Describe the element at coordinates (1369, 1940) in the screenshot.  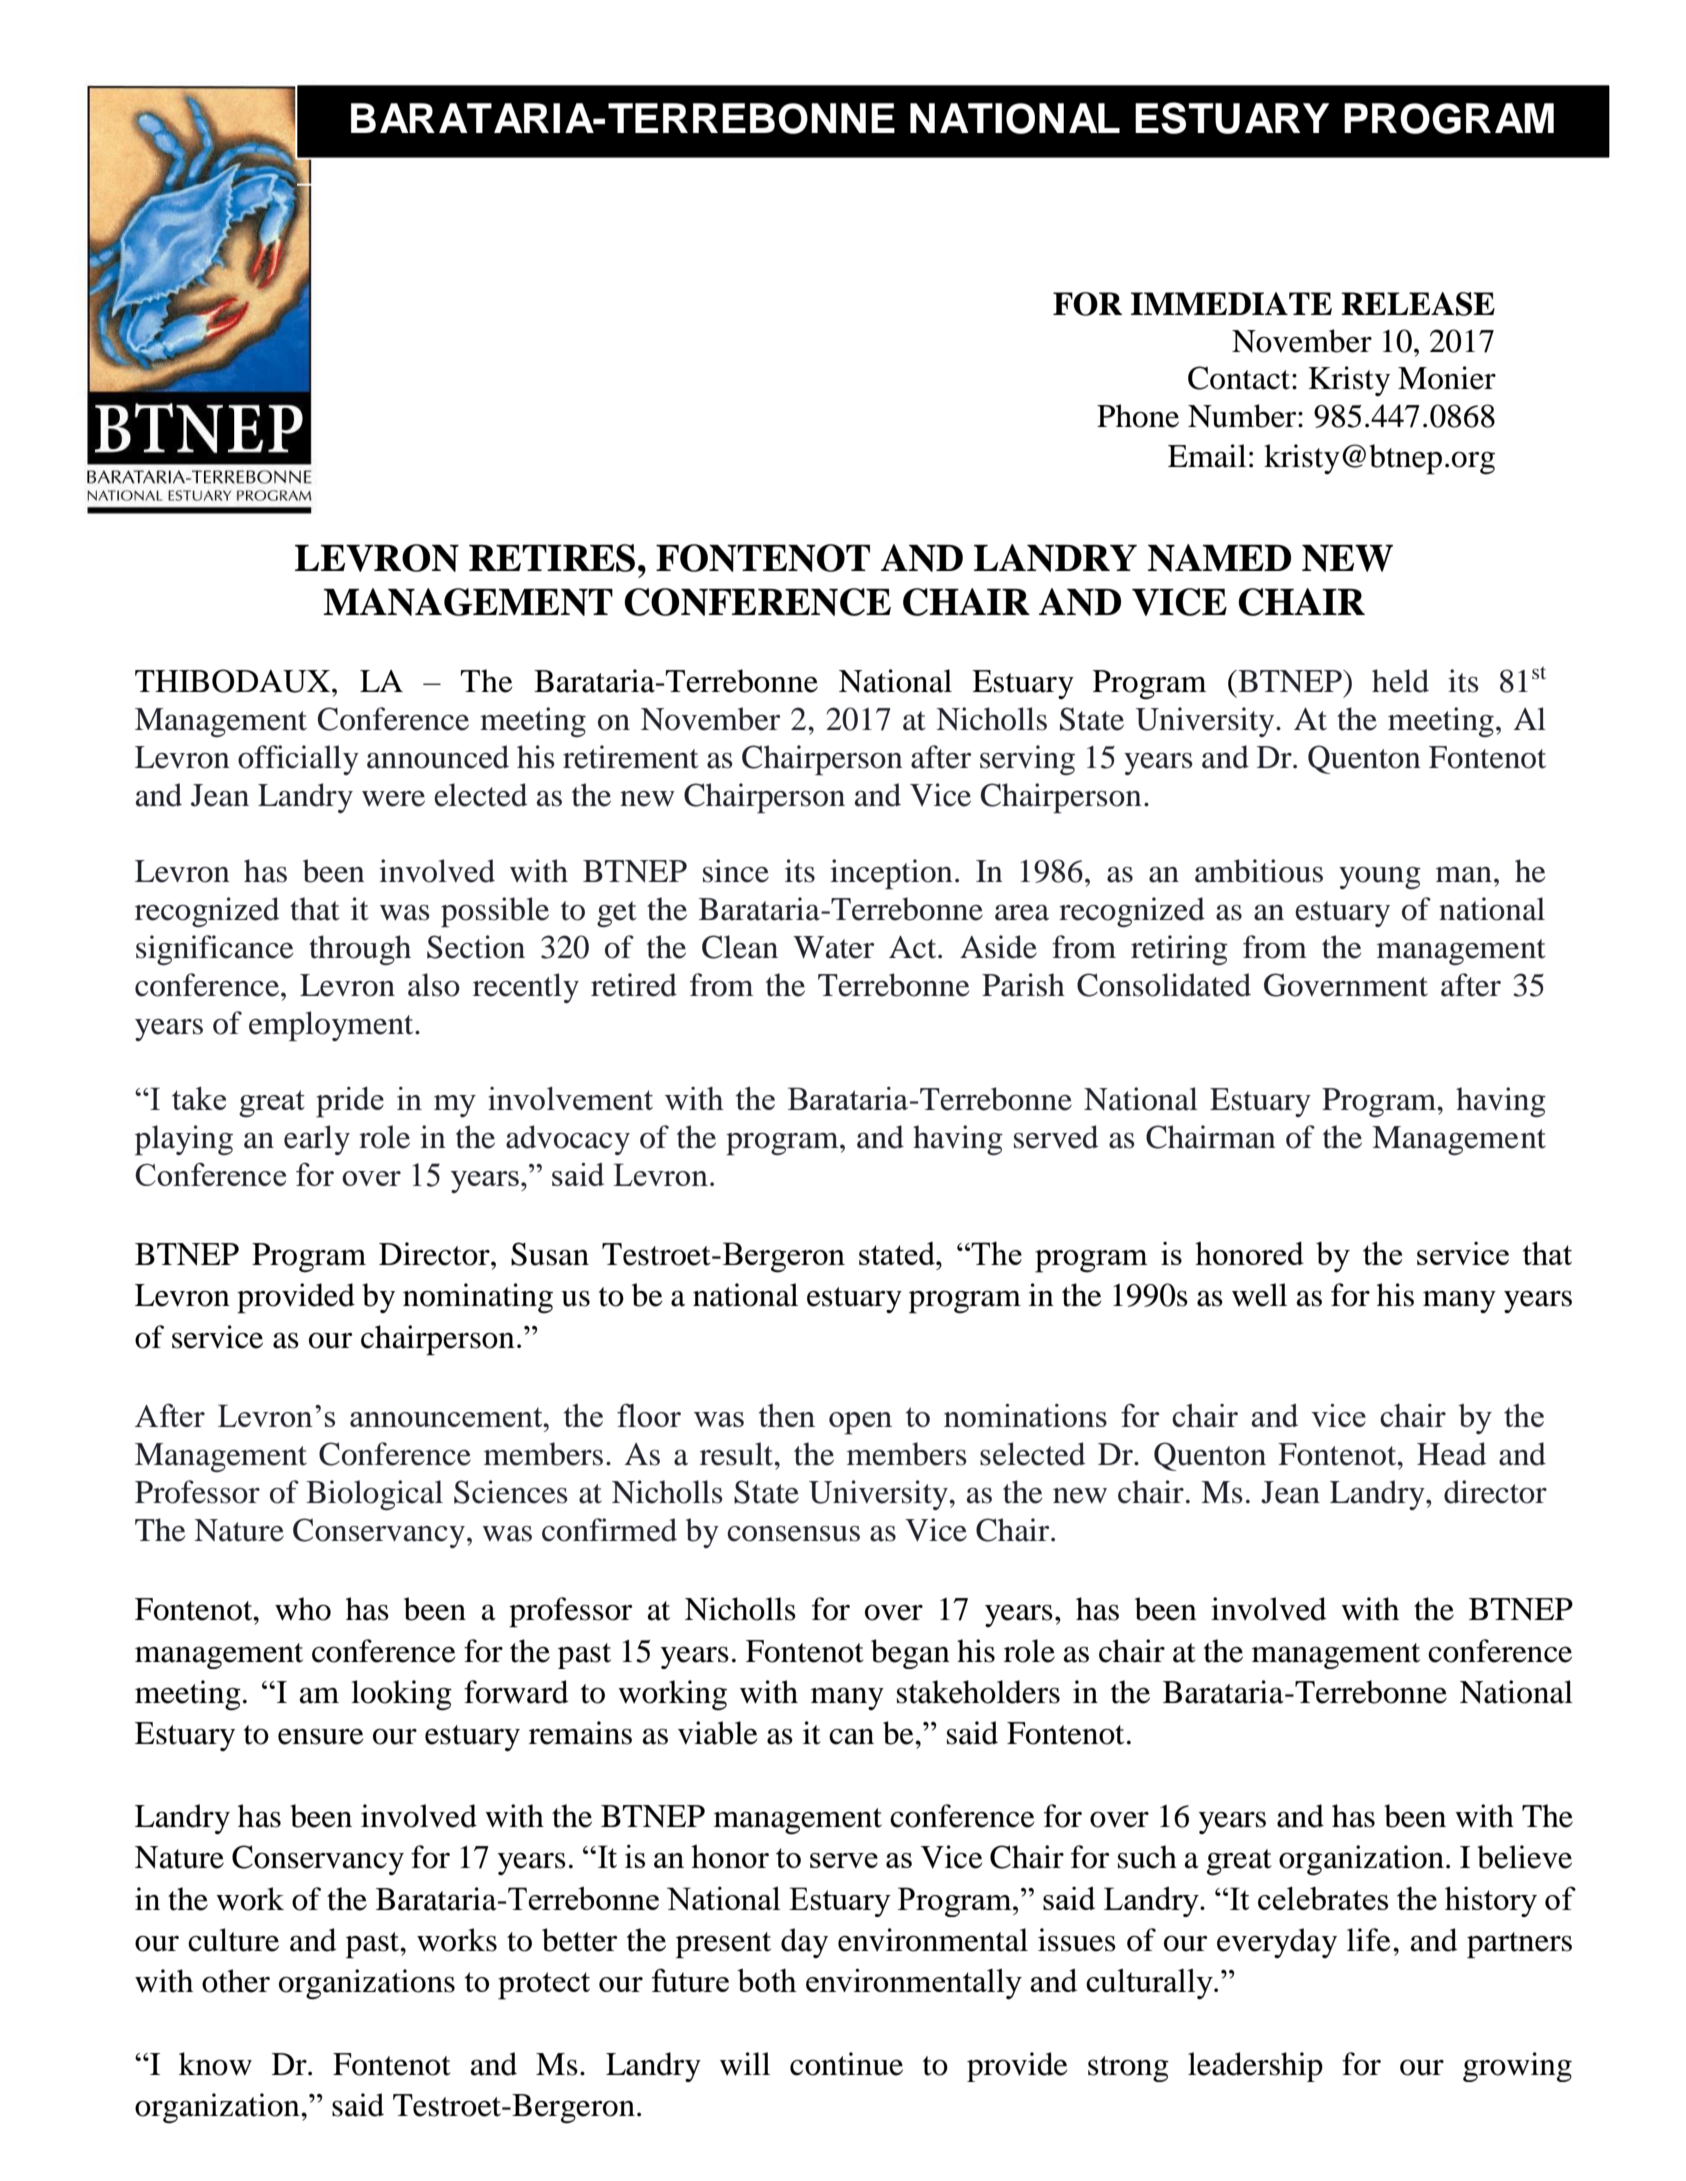
I see `life` at that location.
